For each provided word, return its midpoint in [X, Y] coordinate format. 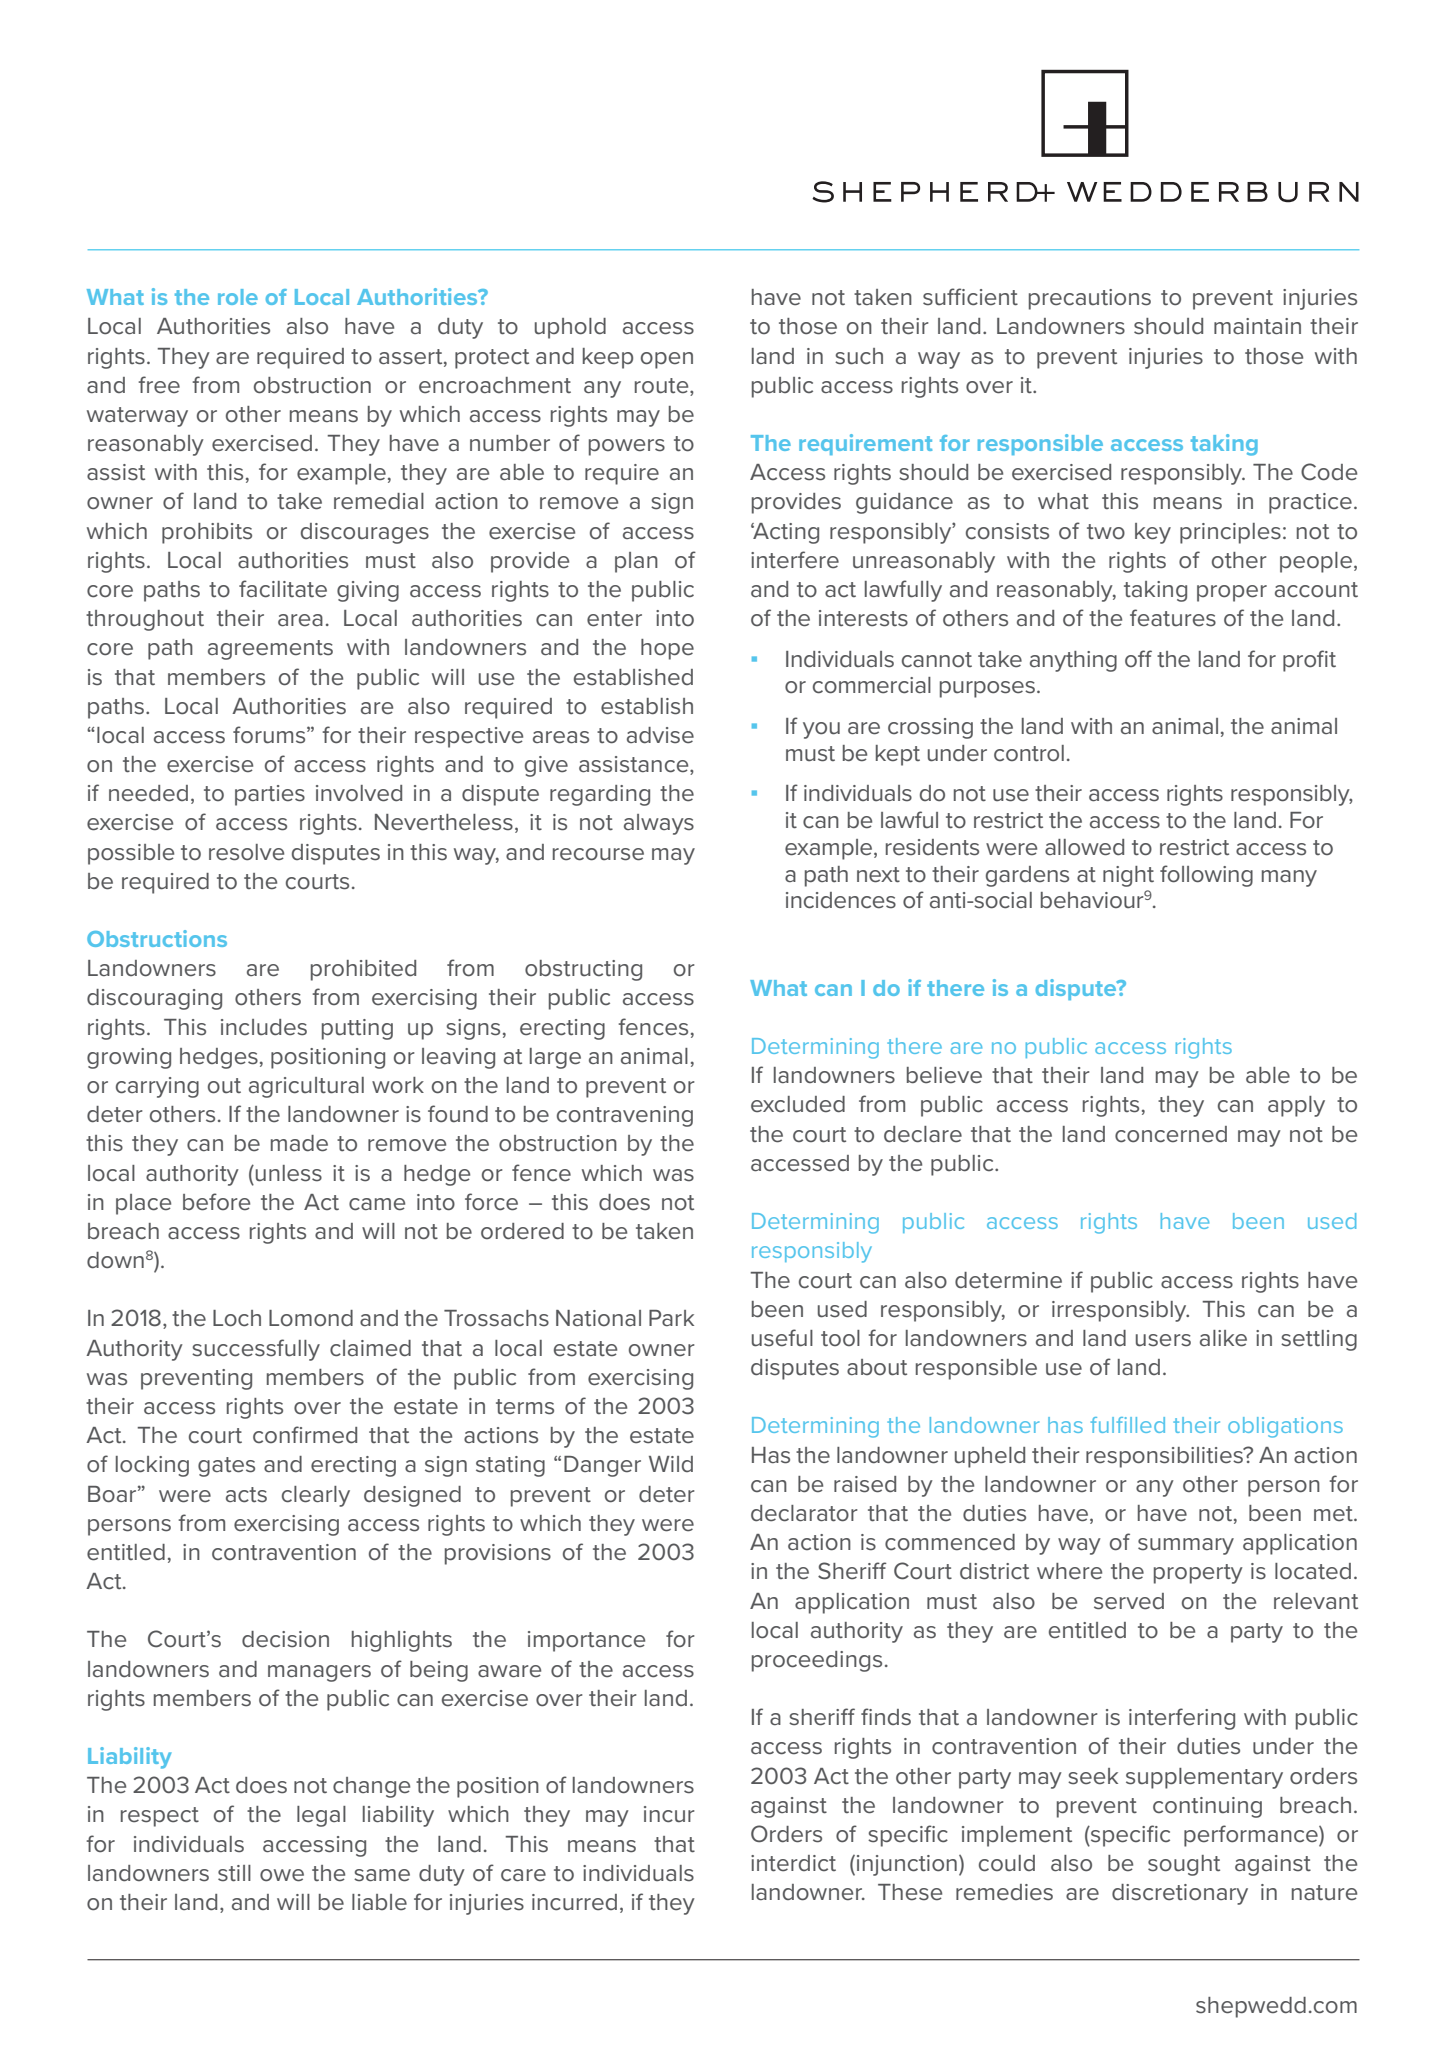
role [238, 297]
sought [1184, 1865]
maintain [1257, 326]
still [234, 1873]
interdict [793, 1863]
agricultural [306, 1087]
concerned [1171, 1134]
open [667, 360]
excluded [798, 1104]
